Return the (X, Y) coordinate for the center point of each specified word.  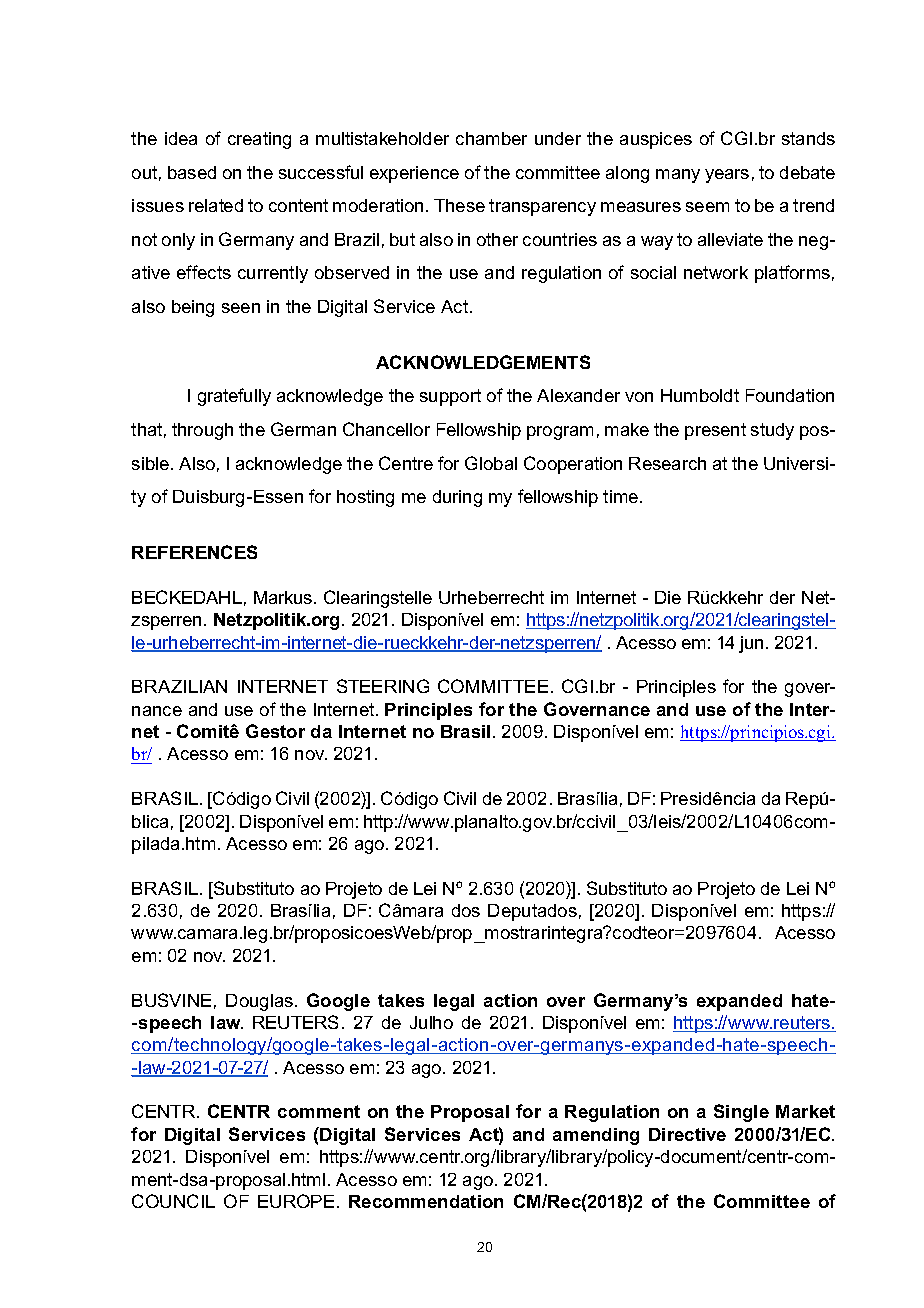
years (727, 176)
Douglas (259, 1002)
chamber (491, 138)
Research (667, 463)
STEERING (383, 686)
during (457, 498)
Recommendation (426, 1201)
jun (751, 644)
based (192, 172)
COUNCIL (173, 1201)
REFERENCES (194, 552)
